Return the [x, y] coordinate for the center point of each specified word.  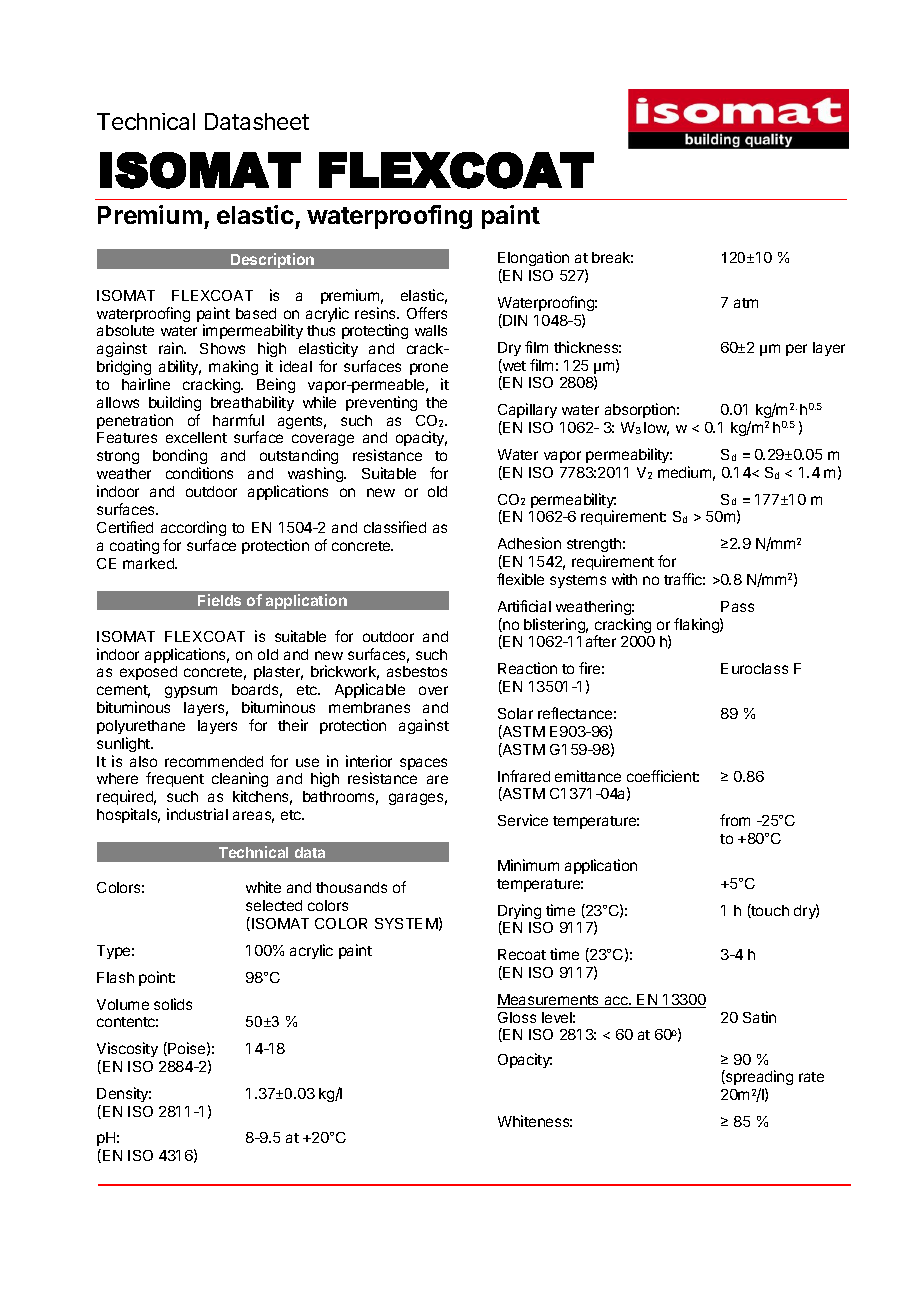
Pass [737, 606]
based [256, 313]
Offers [427, 313]
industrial [197, 814]
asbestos [417, 671]
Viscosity [127, 1049]
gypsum [191, 692]
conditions [199, 473]
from [735, 820]
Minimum [528, 865]
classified [395, 527]
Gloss [517, 1017]
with [624, 579]
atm [746, 303]
